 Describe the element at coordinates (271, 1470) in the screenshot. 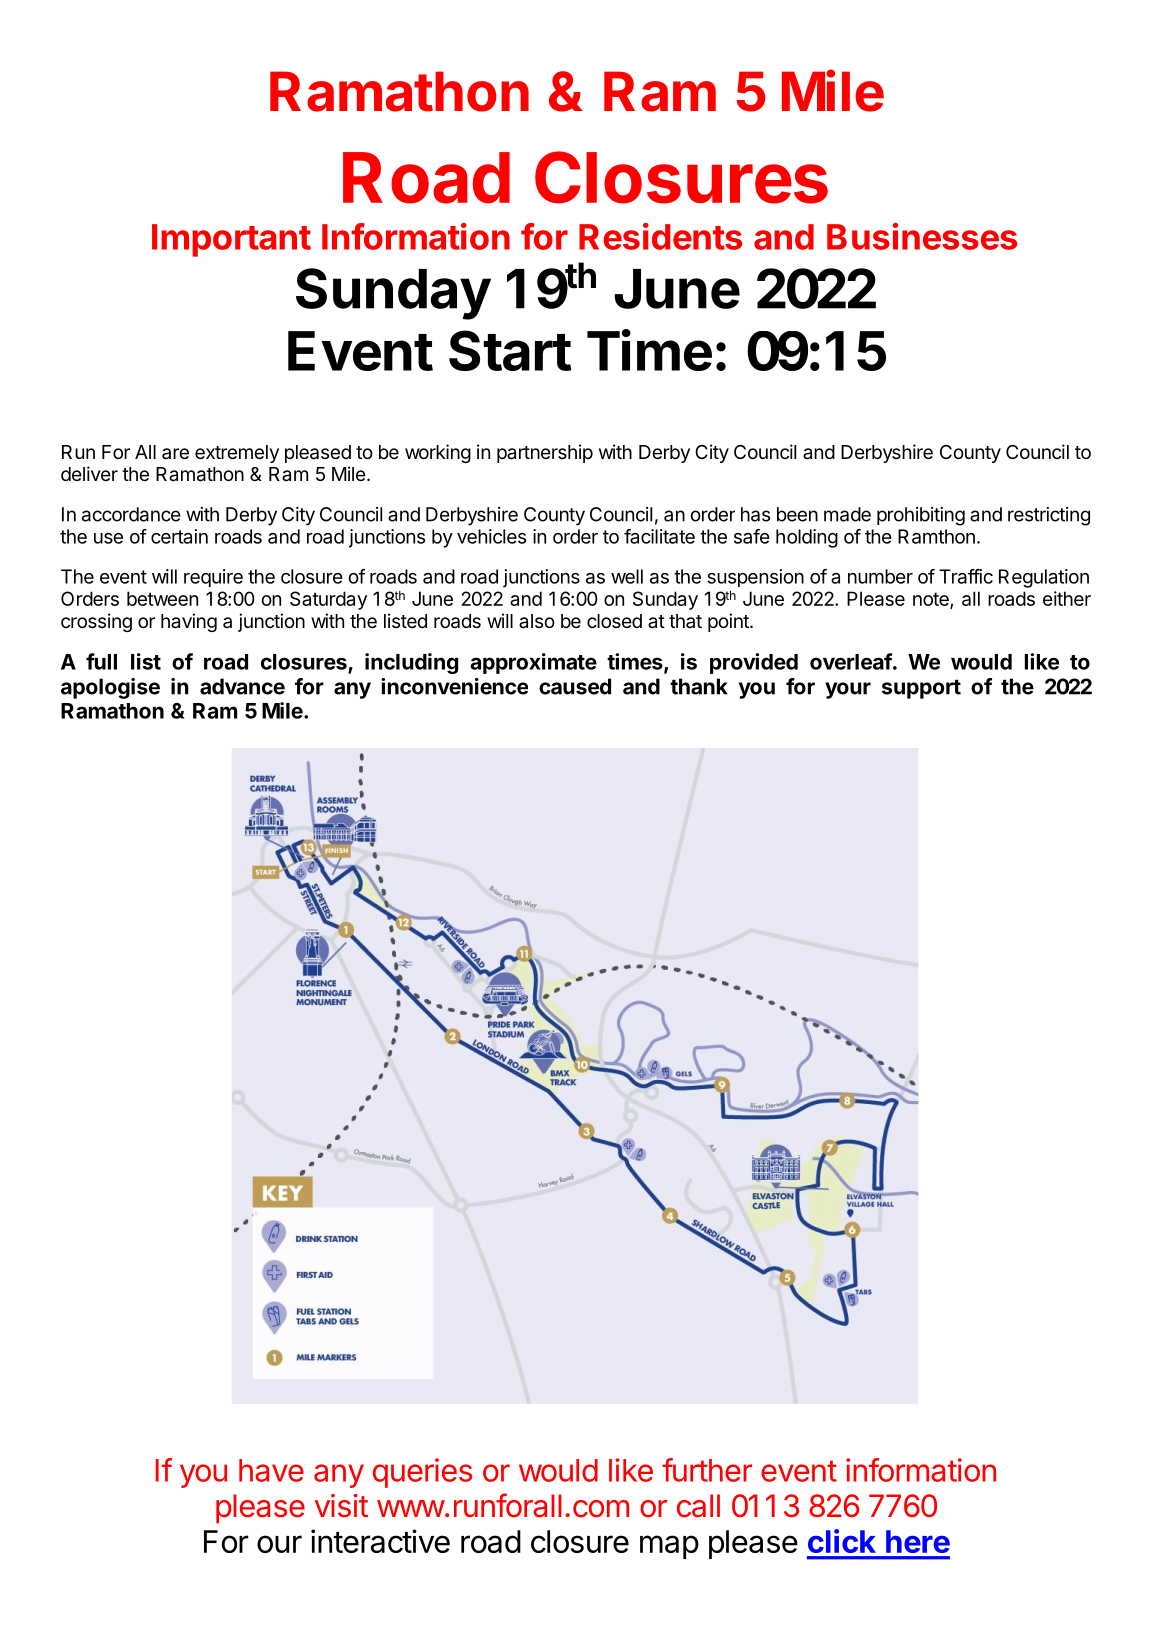

I see `have` at that location.
